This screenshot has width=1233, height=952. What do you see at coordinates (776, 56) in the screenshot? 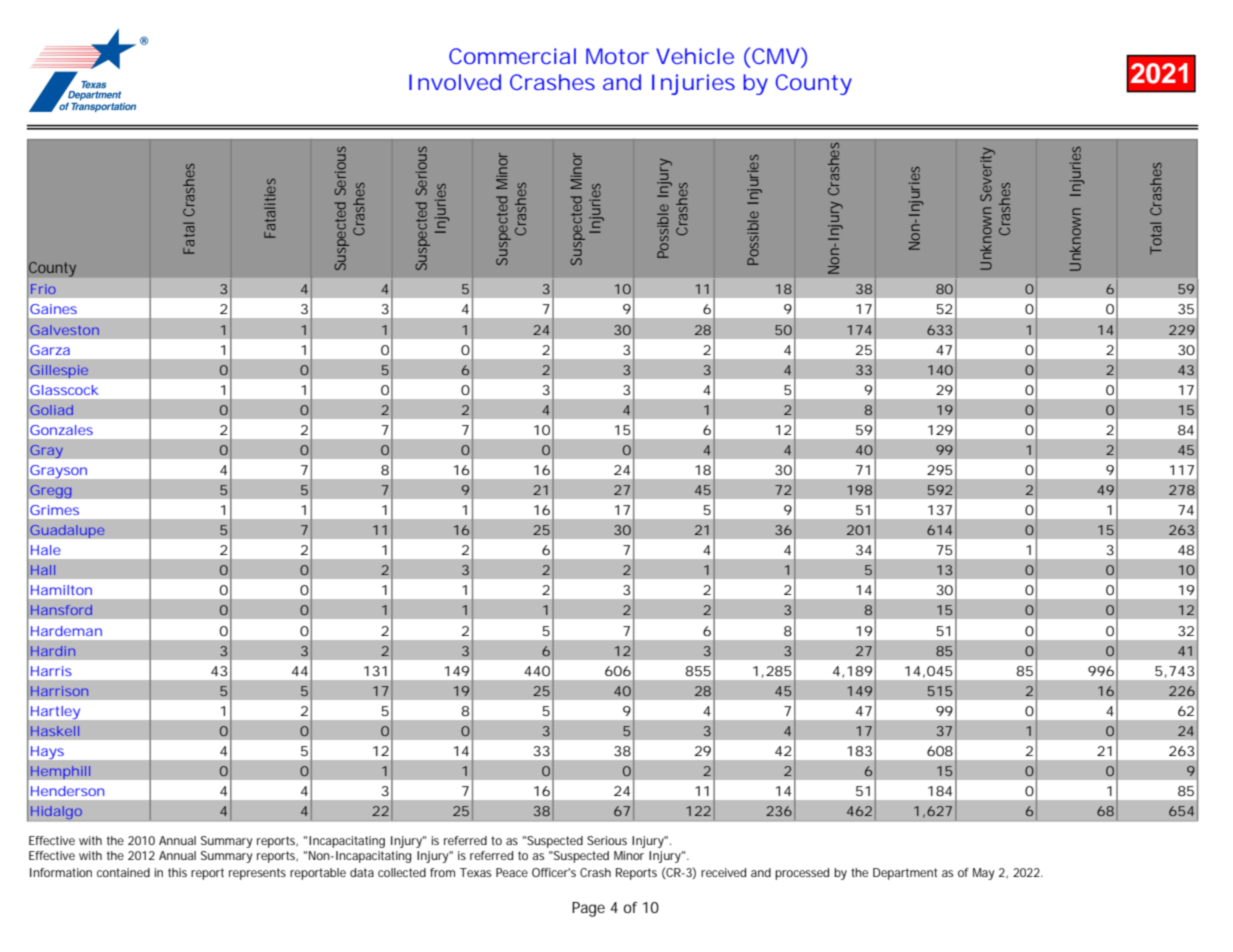
I see `CMV` at bounding box center [776, 56].
